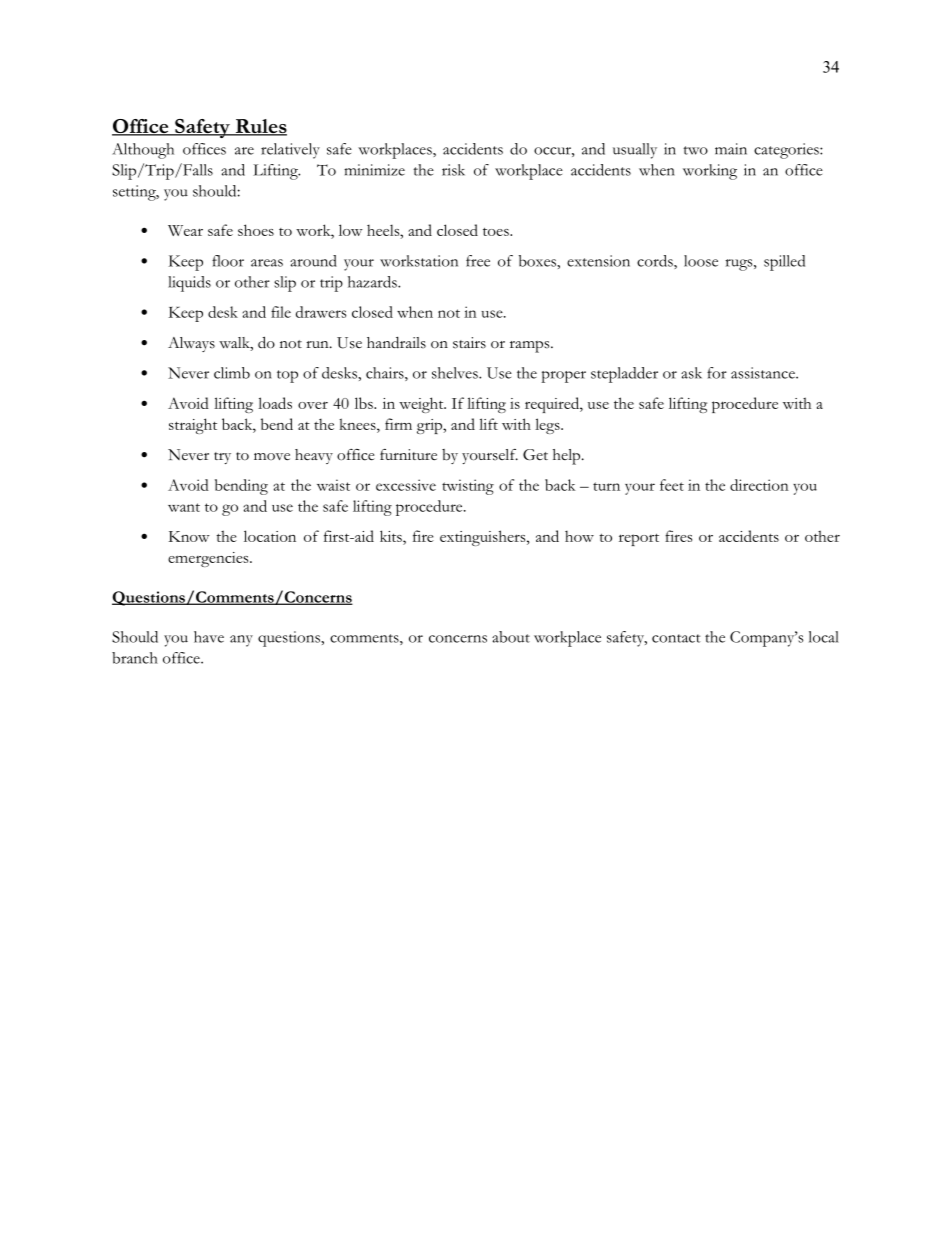  What do you see at coordinates (228, 261) in the screenshot?
I see `floor` at bounding box center [228, 261].
